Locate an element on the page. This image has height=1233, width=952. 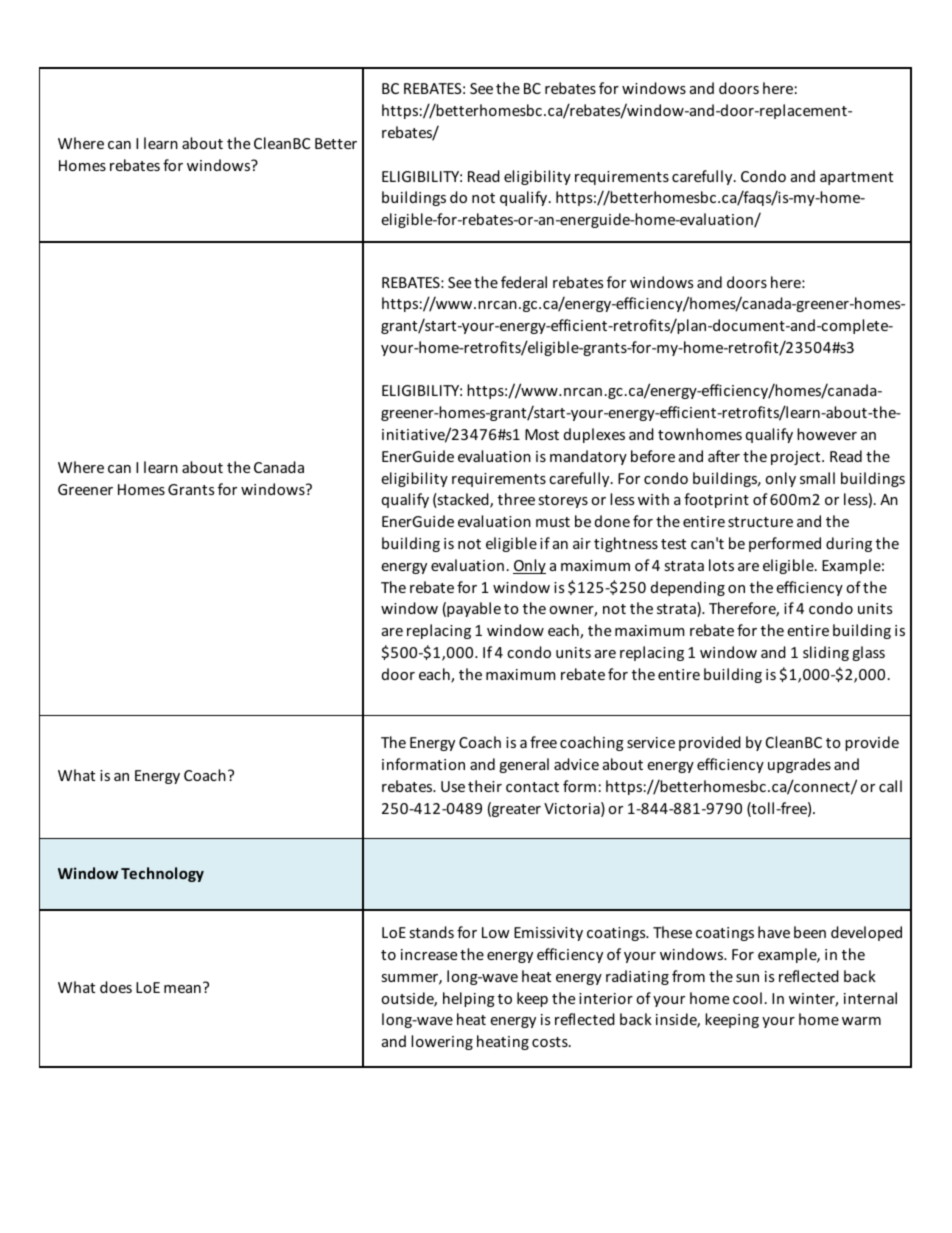
sliding is located at coordinates (826, 653).
